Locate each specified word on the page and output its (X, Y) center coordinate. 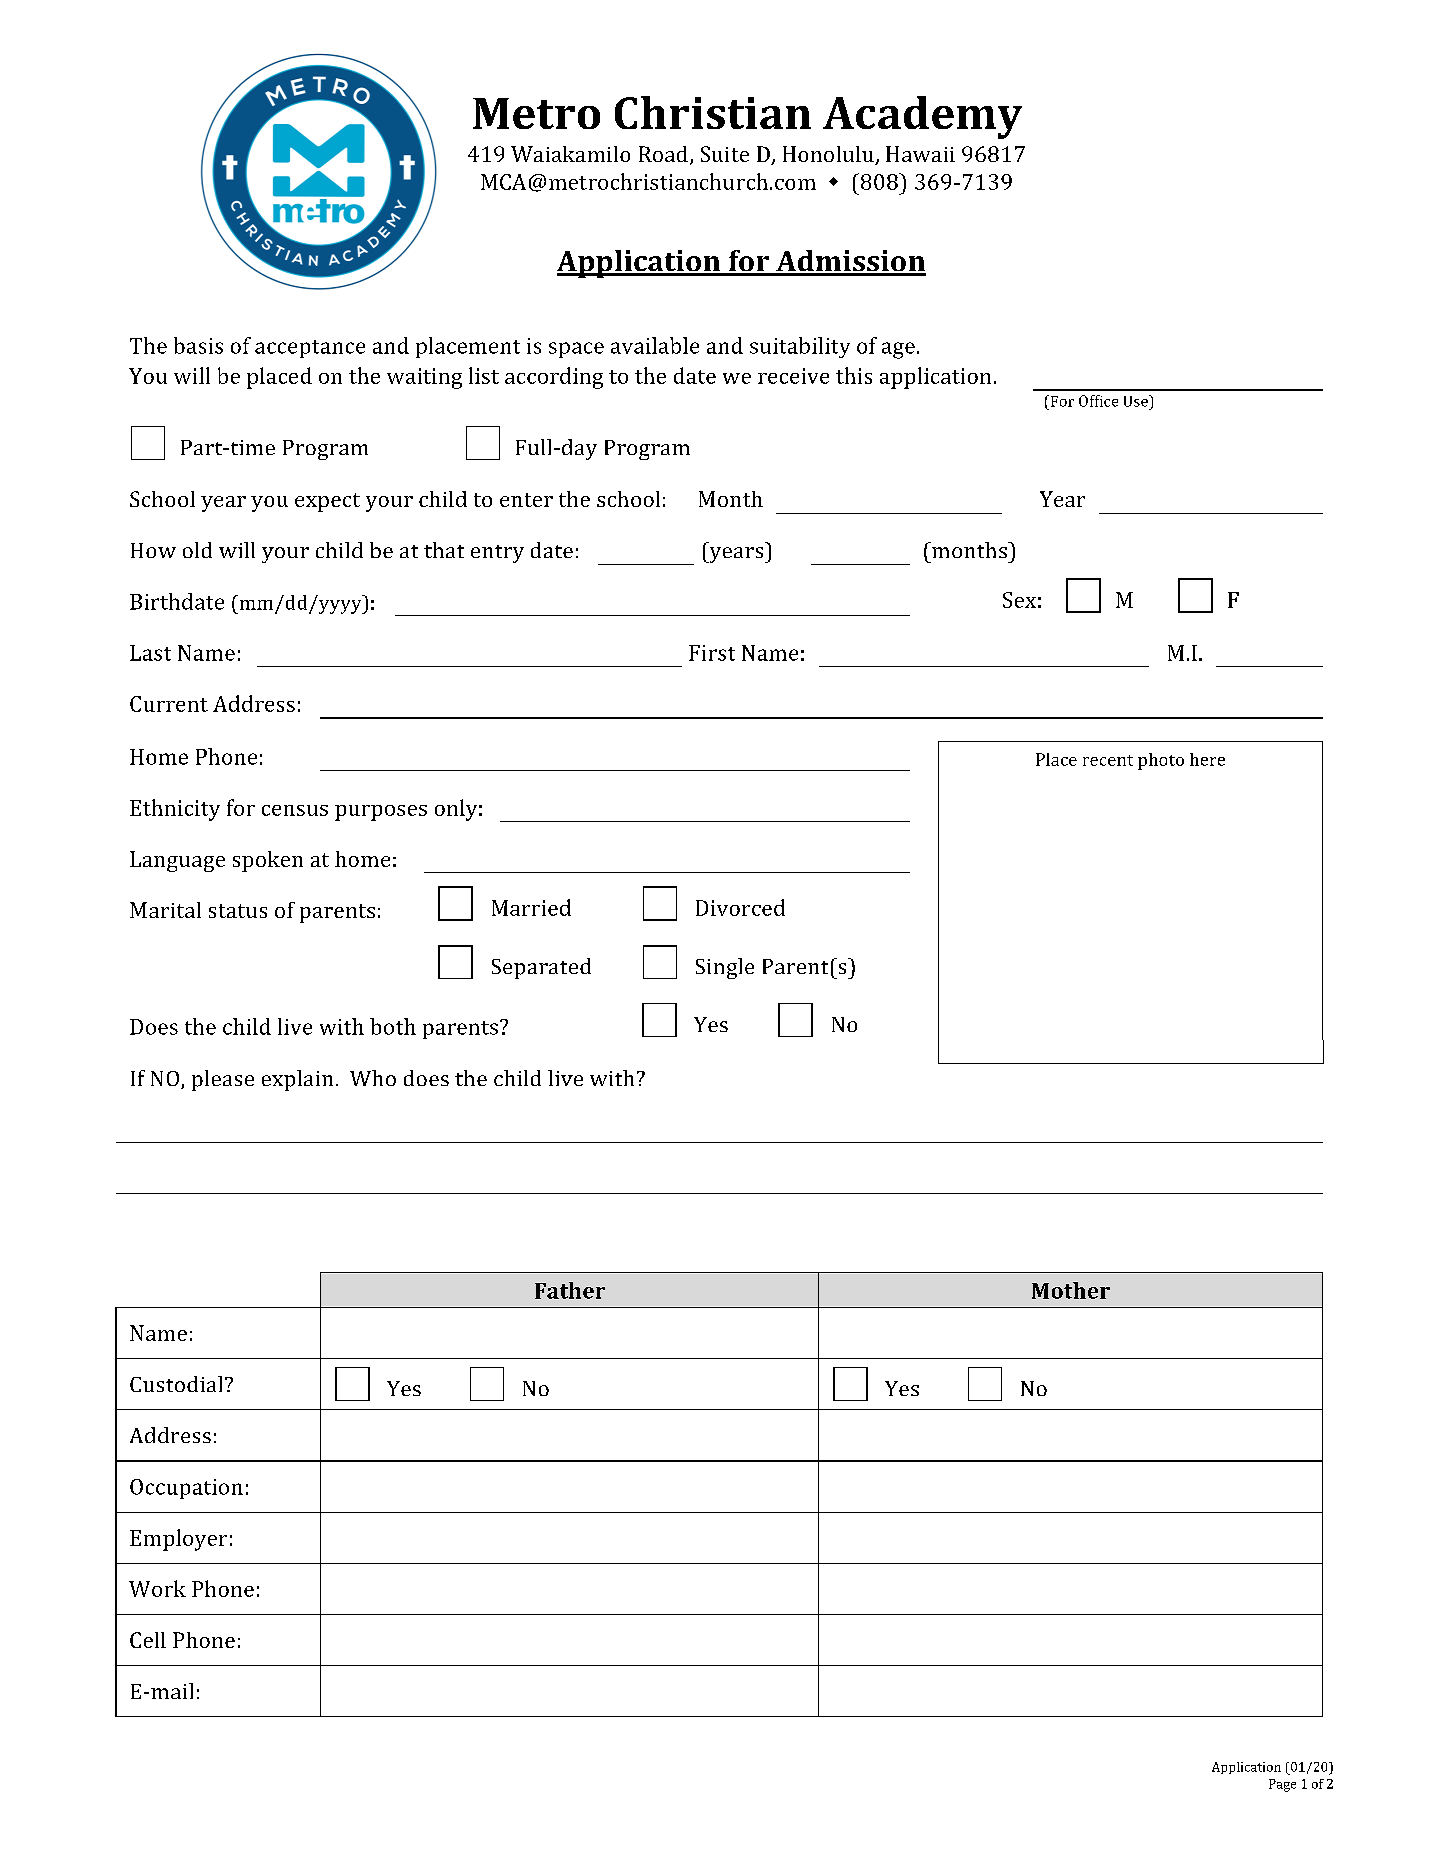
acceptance (310, 349)
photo (1161, 761)
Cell (148, 1640)
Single (725, 968)
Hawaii (920, 154)
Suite (725, 154)
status (238, 911)
